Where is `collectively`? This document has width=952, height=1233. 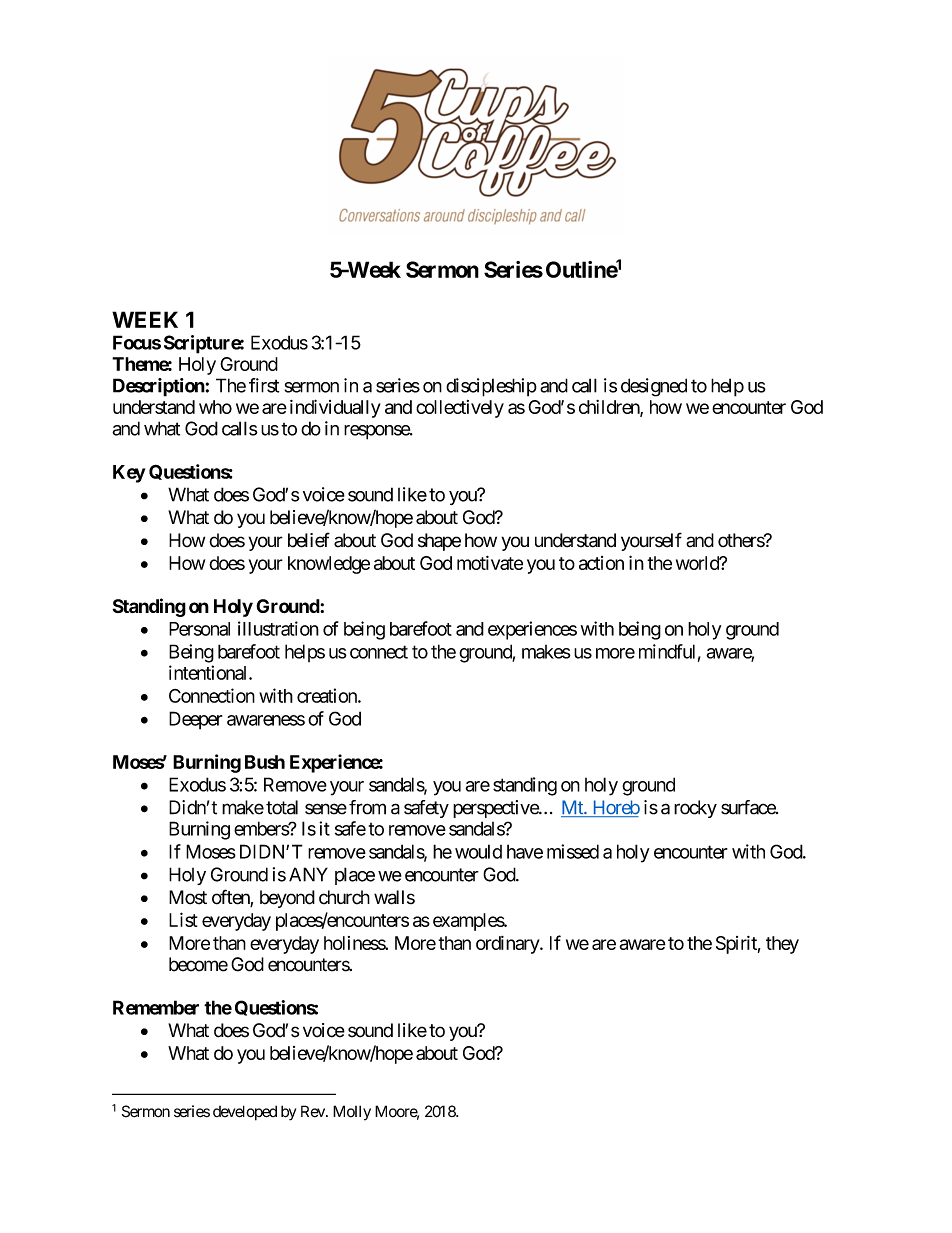
collectively is located at coordinates (460, 409).
